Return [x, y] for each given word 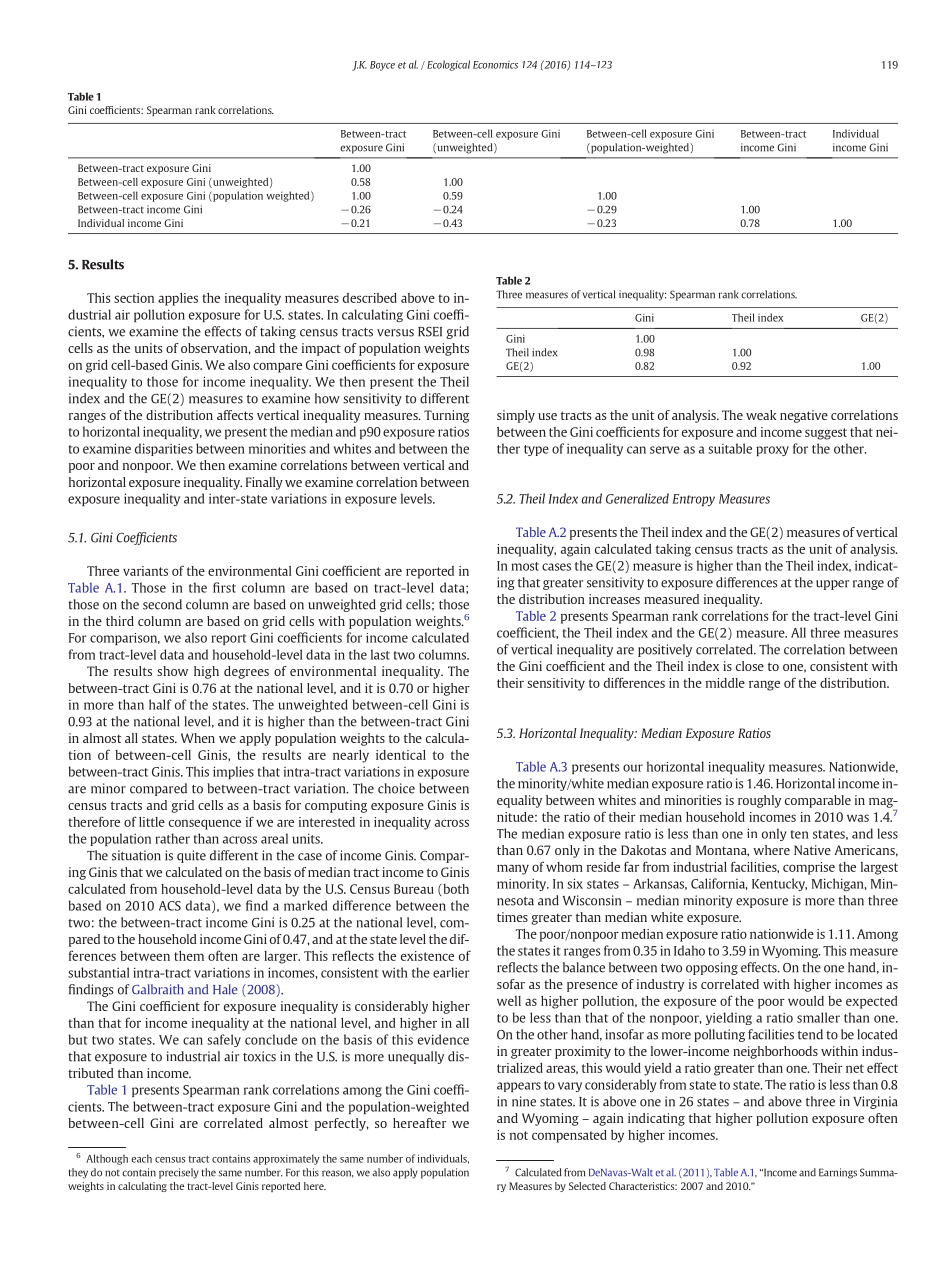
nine [524, 1101]
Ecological [448, 65]
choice [396, 788]
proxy [772, 451]
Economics [495, 65]
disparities [164, 449]
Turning [446, 416]
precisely [179, 1173]
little [152, 822]
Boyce [382, 66]
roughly [759, 801]
